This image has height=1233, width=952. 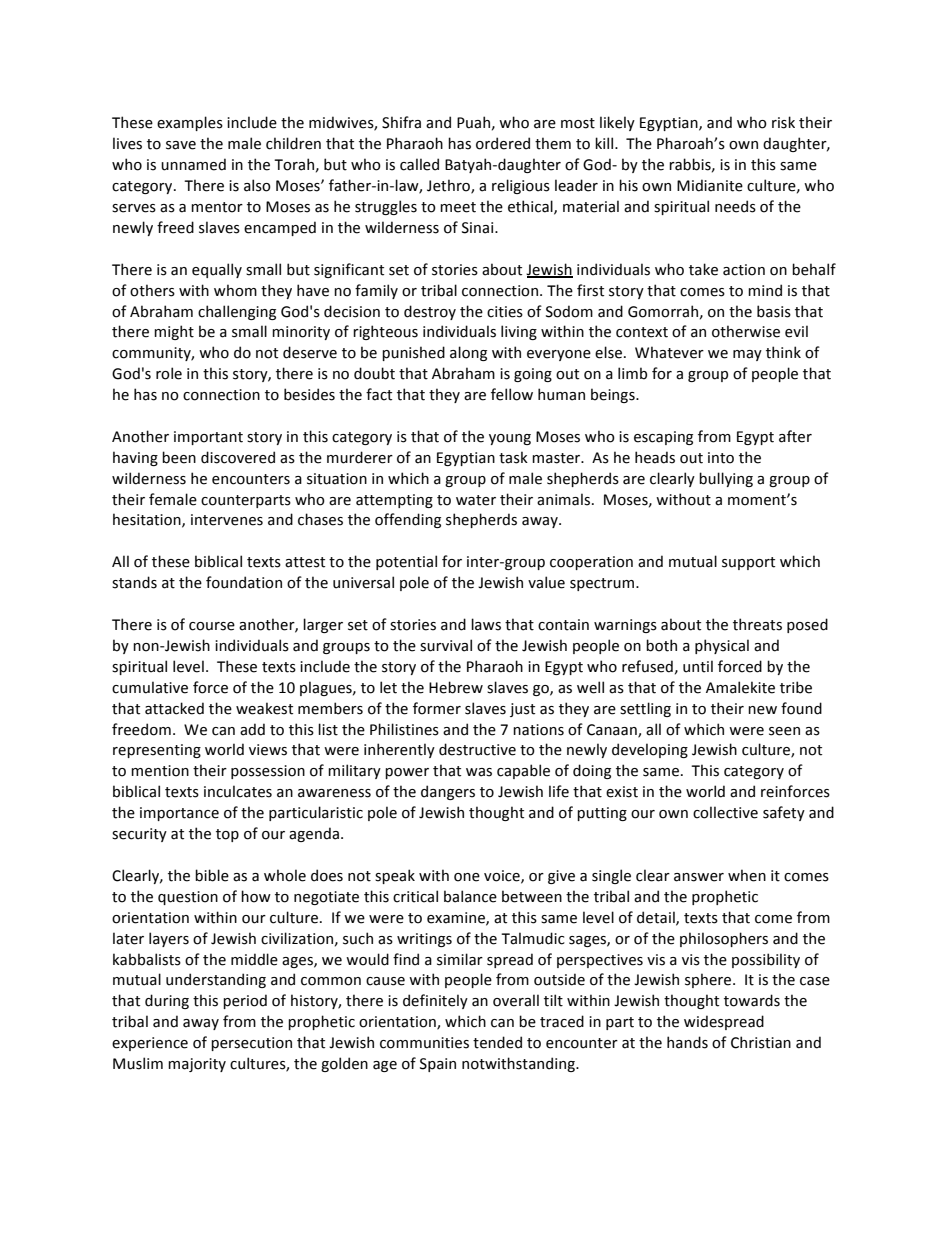 What do you see at coordinates (503, 876) in the image?
I see `voice` at bounding box center [503, 876].
